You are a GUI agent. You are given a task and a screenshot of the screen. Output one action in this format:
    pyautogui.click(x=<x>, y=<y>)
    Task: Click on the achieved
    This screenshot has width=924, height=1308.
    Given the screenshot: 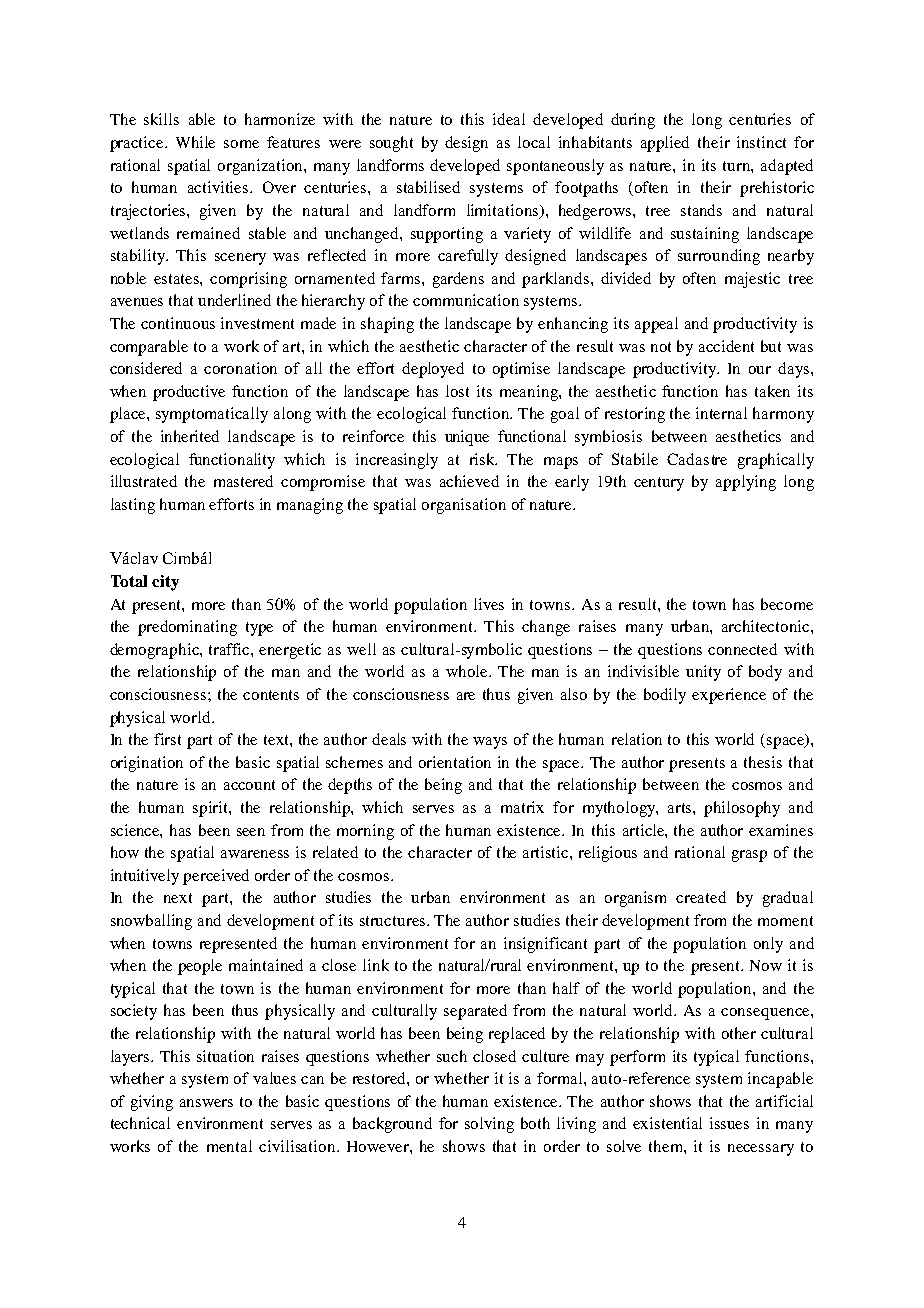 What is the action you would take?
    pyautogui.click(x=469, y=481)
